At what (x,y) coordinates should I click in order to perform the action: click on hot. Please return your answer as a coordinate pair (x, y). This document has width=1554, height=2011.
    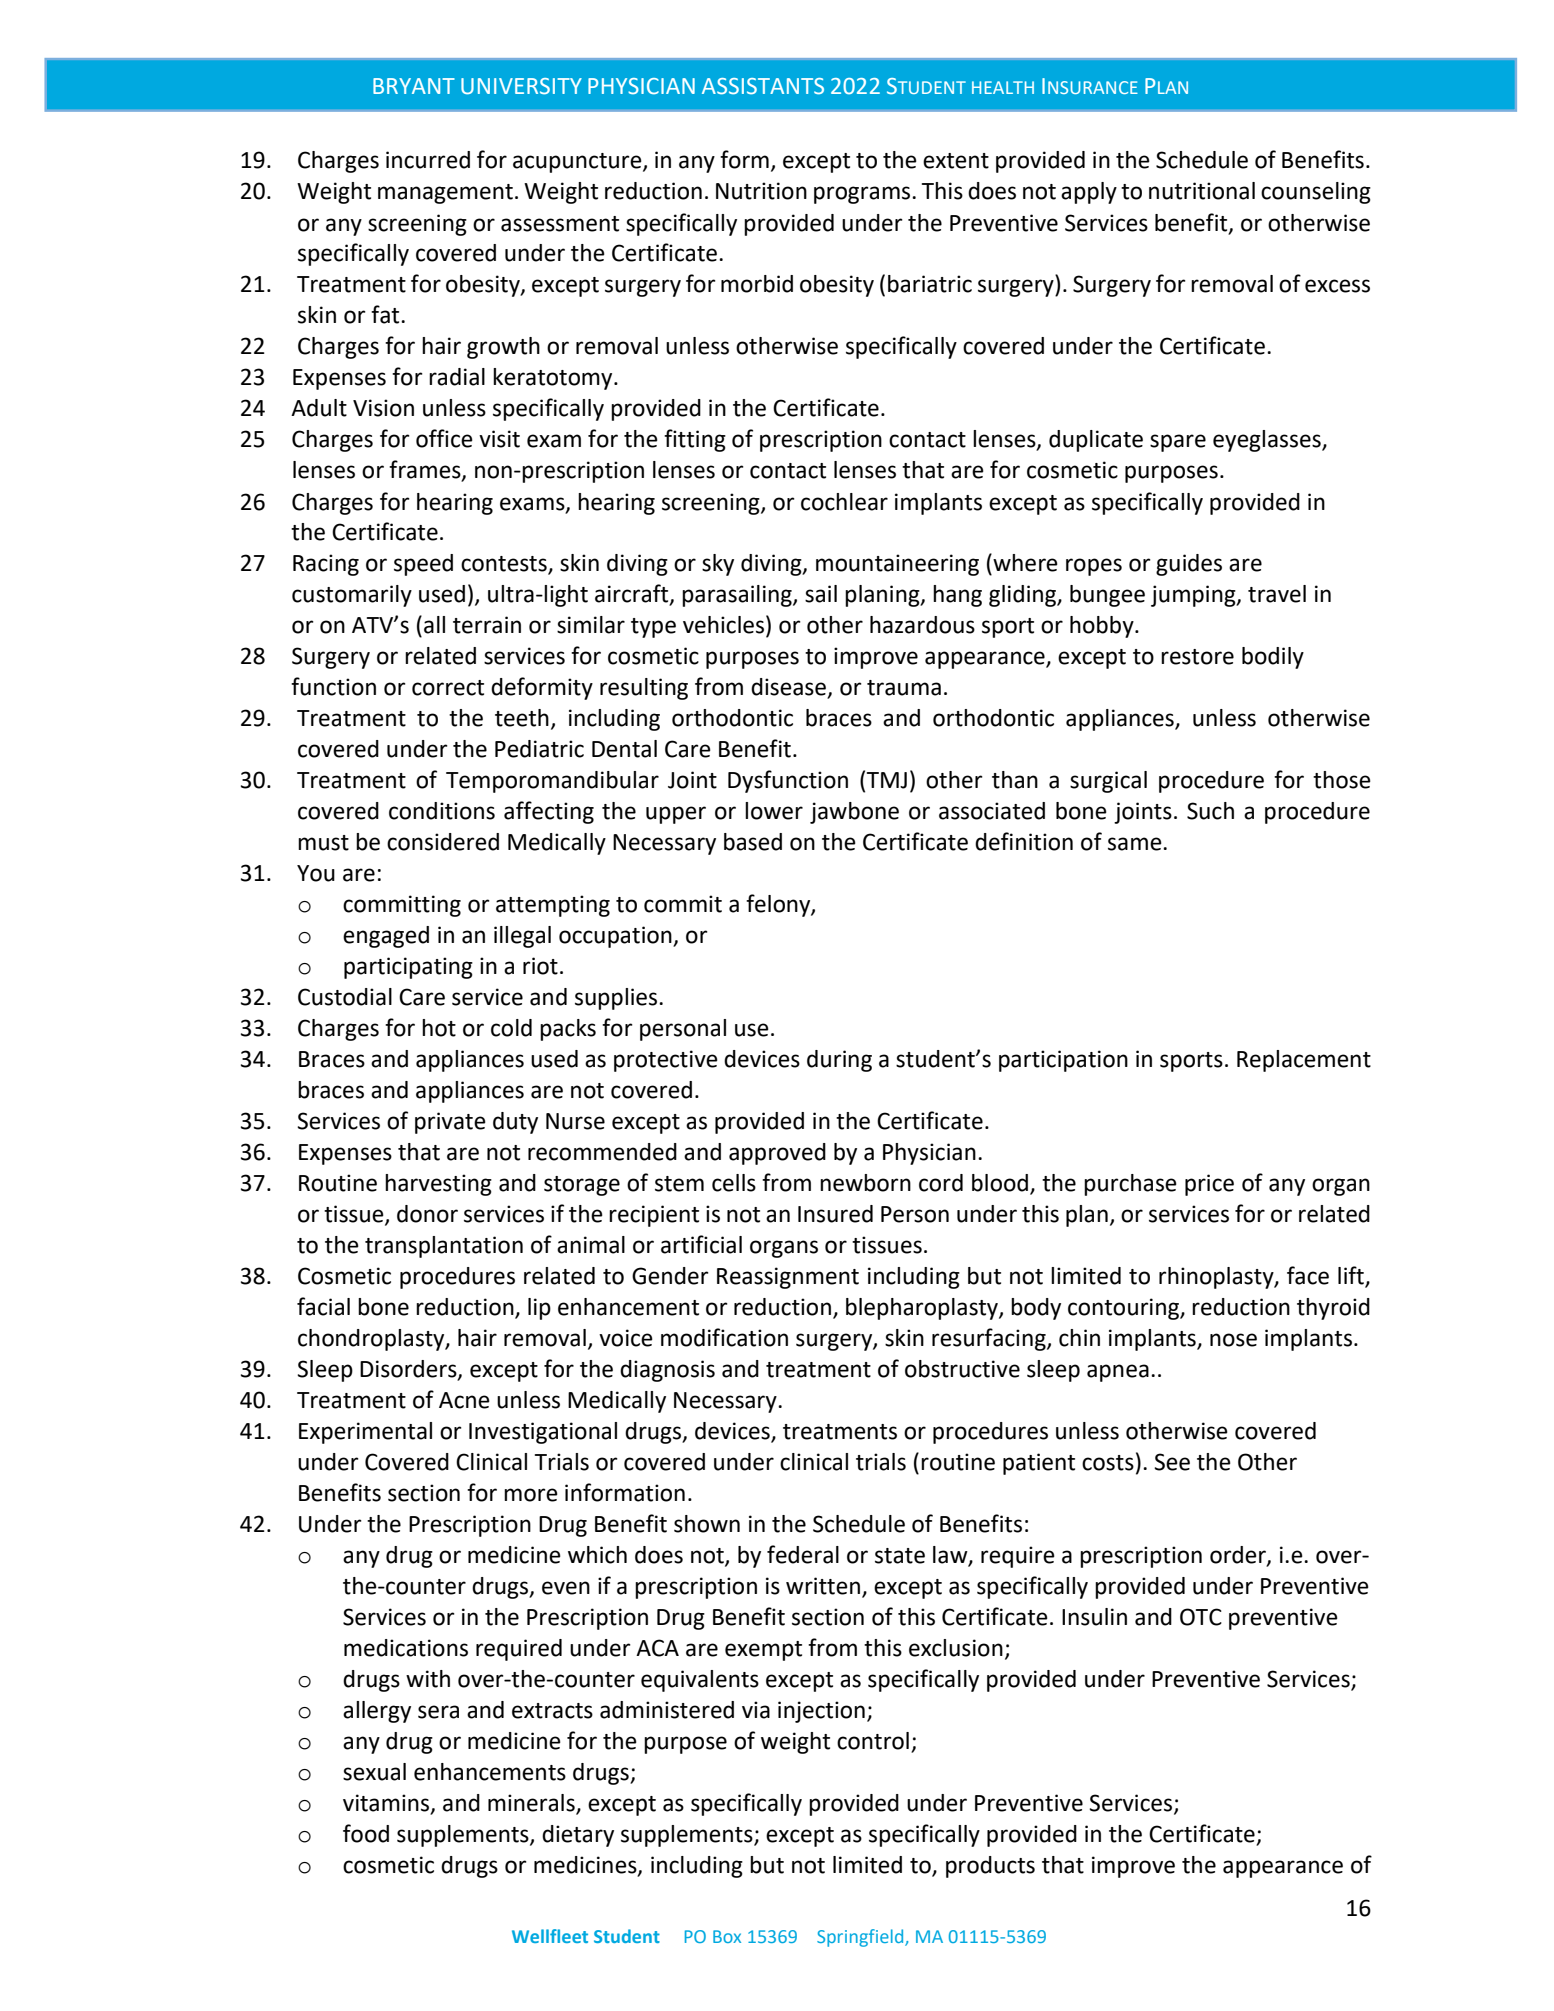
    Looking at the image, I should click on (439, 1028).
